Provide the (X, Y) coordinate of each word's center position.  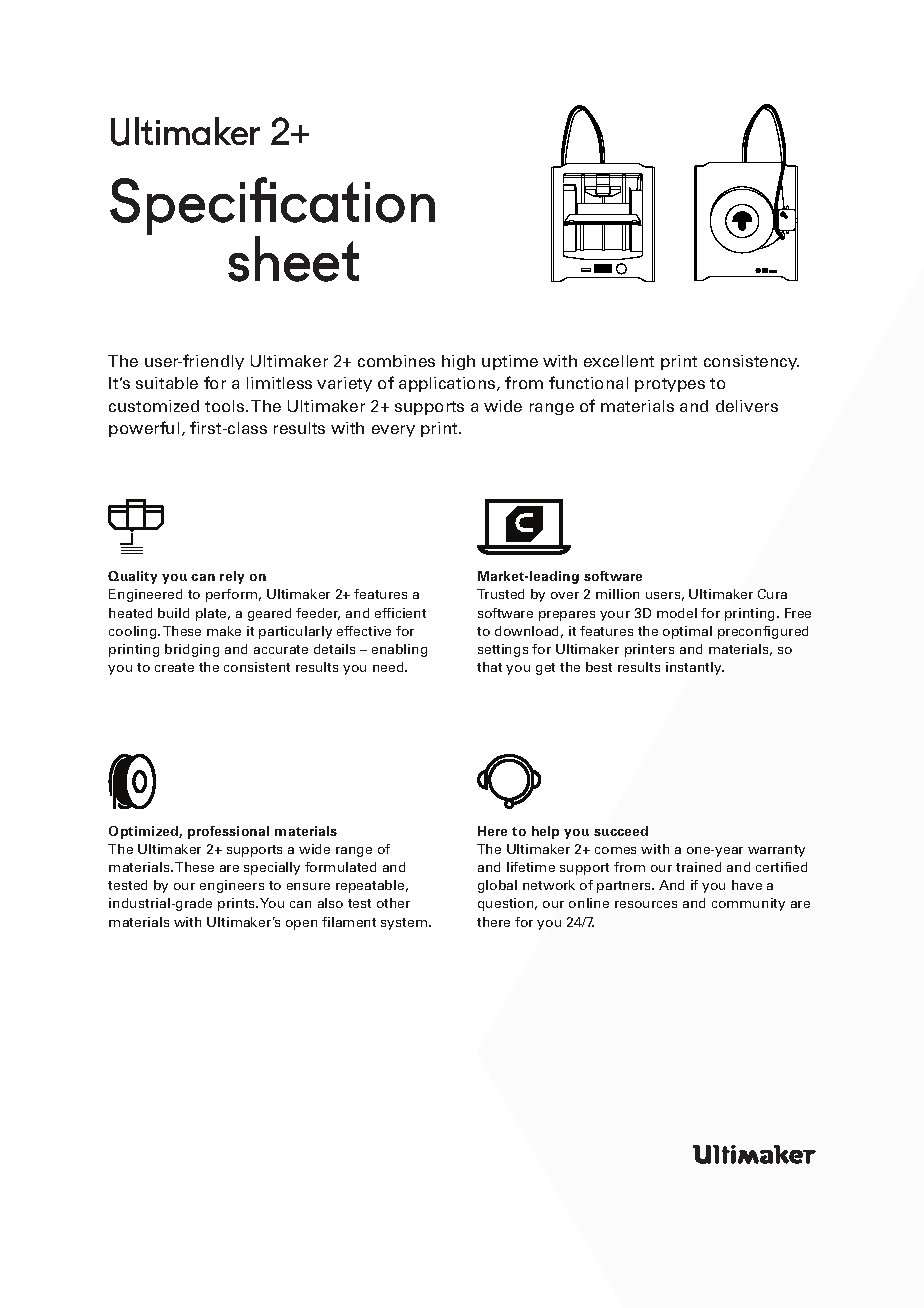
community (748, 904)
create (174, 667)
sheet (293, 259)
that (489, 667)
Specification (272, 207)
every (393, 431)
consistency (751, 362)
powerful (144, 429)
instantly (695, 668)
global (497, 886)
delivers (747, 406)
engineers (232, 886)
